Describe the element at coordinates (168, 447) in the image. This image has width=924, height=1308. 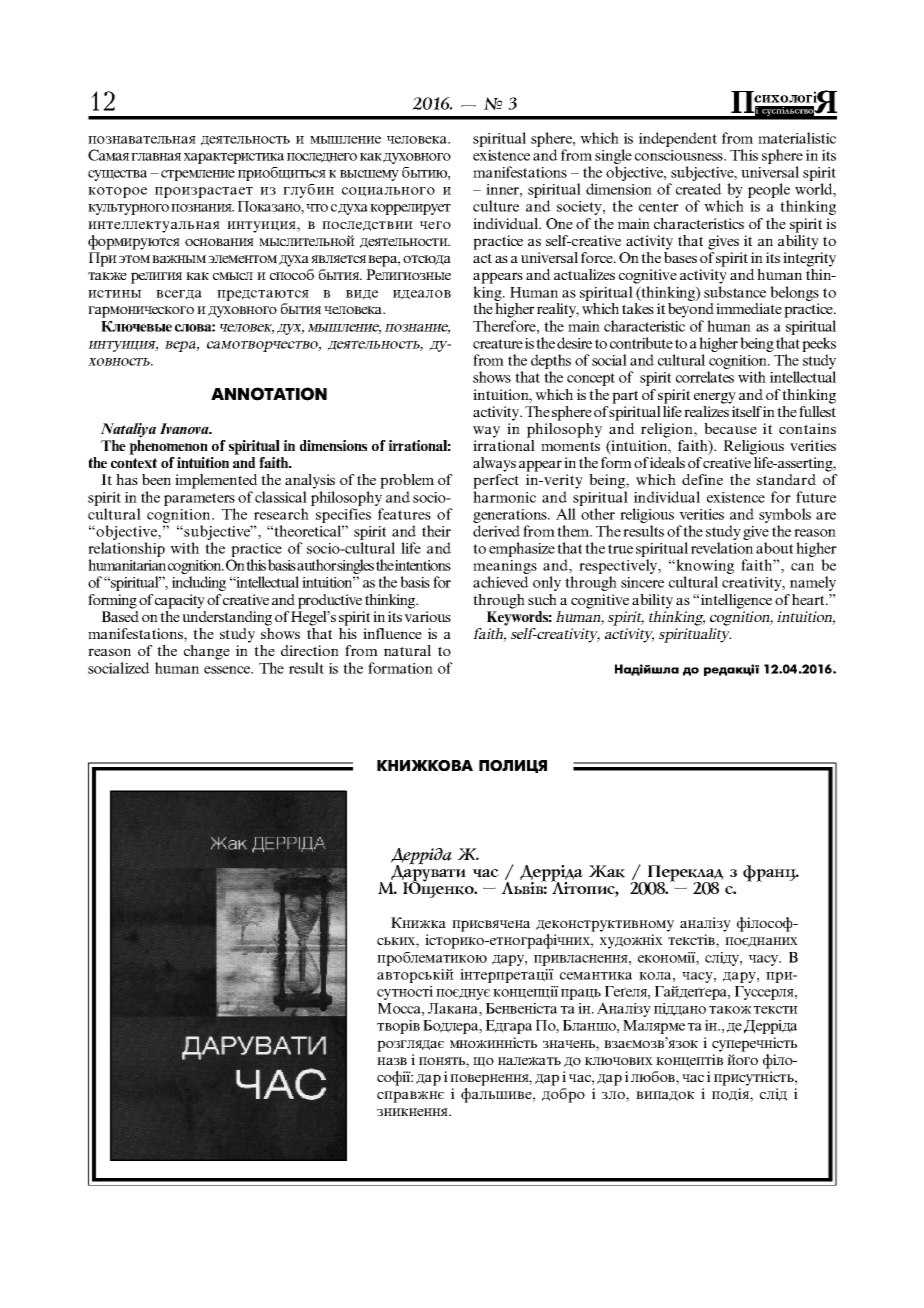
I see `phenomenon` at that location.
